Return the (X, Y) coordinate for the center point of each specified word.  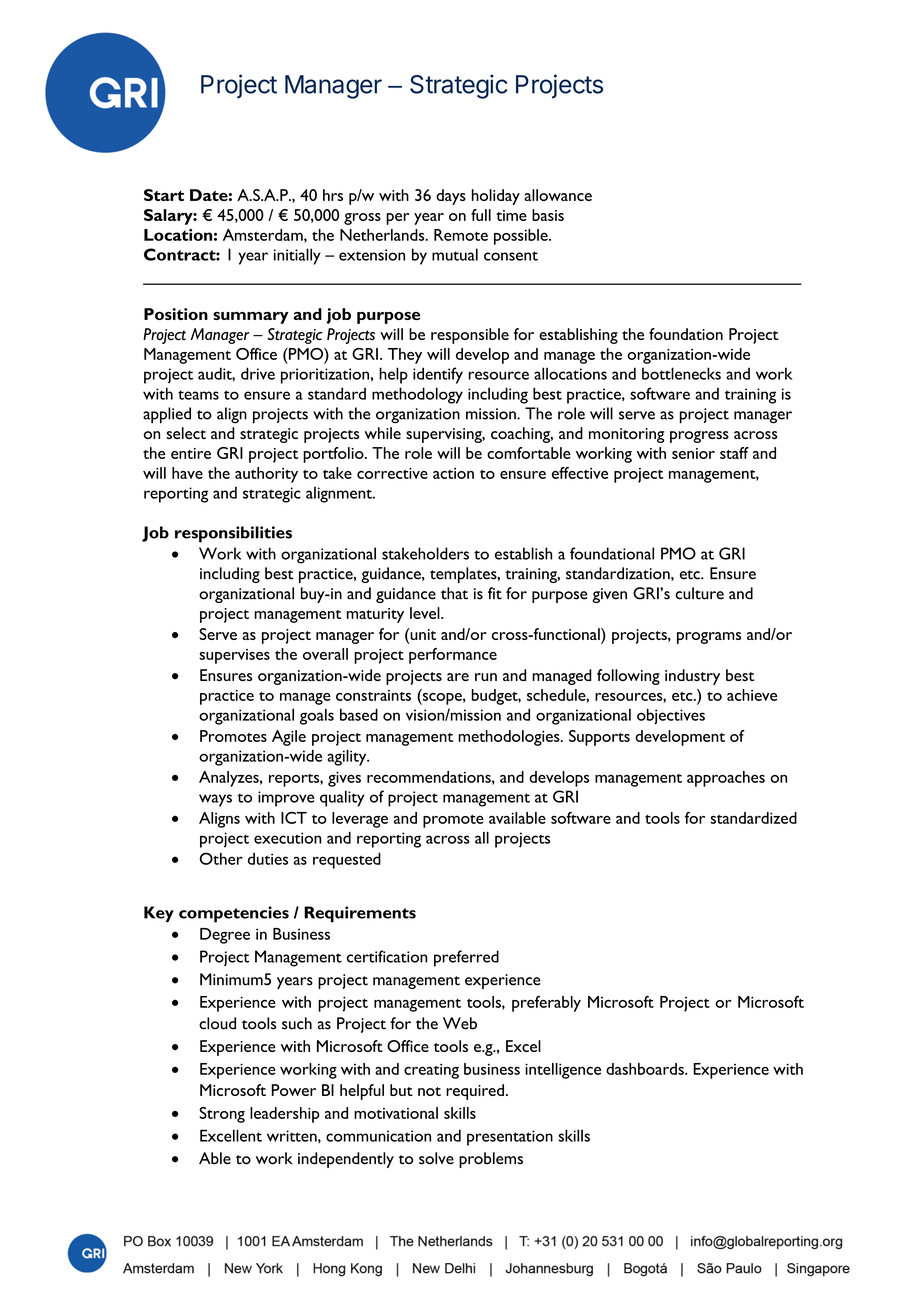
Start (164, 195)
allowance (558, 195)
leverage (360, 820)
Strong (222, 1115)
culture (699, 593)
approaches (726, 779)
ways (215, 800)
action (453, 473)
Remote (461, 235)
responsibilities (233, 534)
